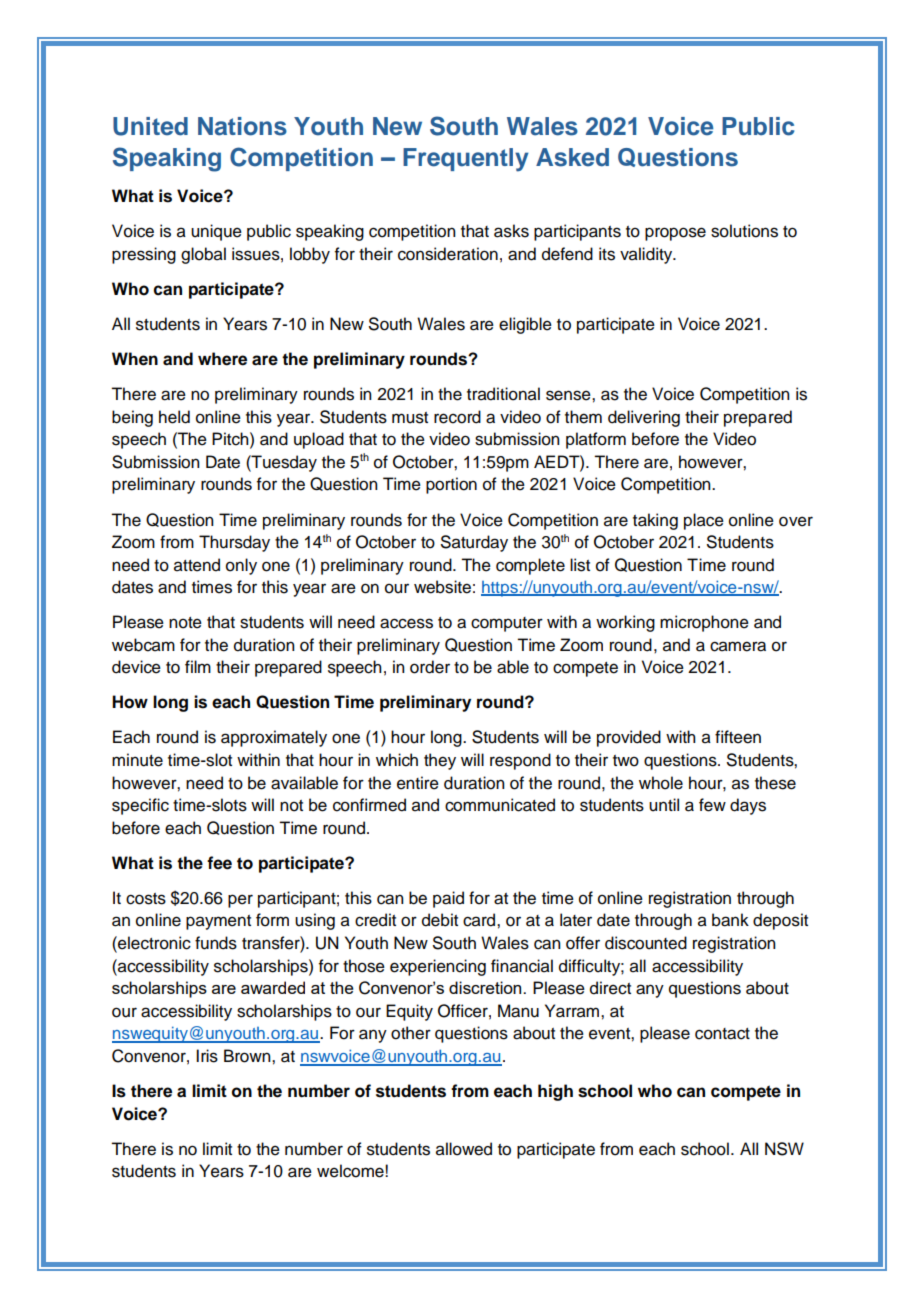  What do you see at coordinates (242, 126) in the document?
I see `Nations` at bounding box center [242, 126].
